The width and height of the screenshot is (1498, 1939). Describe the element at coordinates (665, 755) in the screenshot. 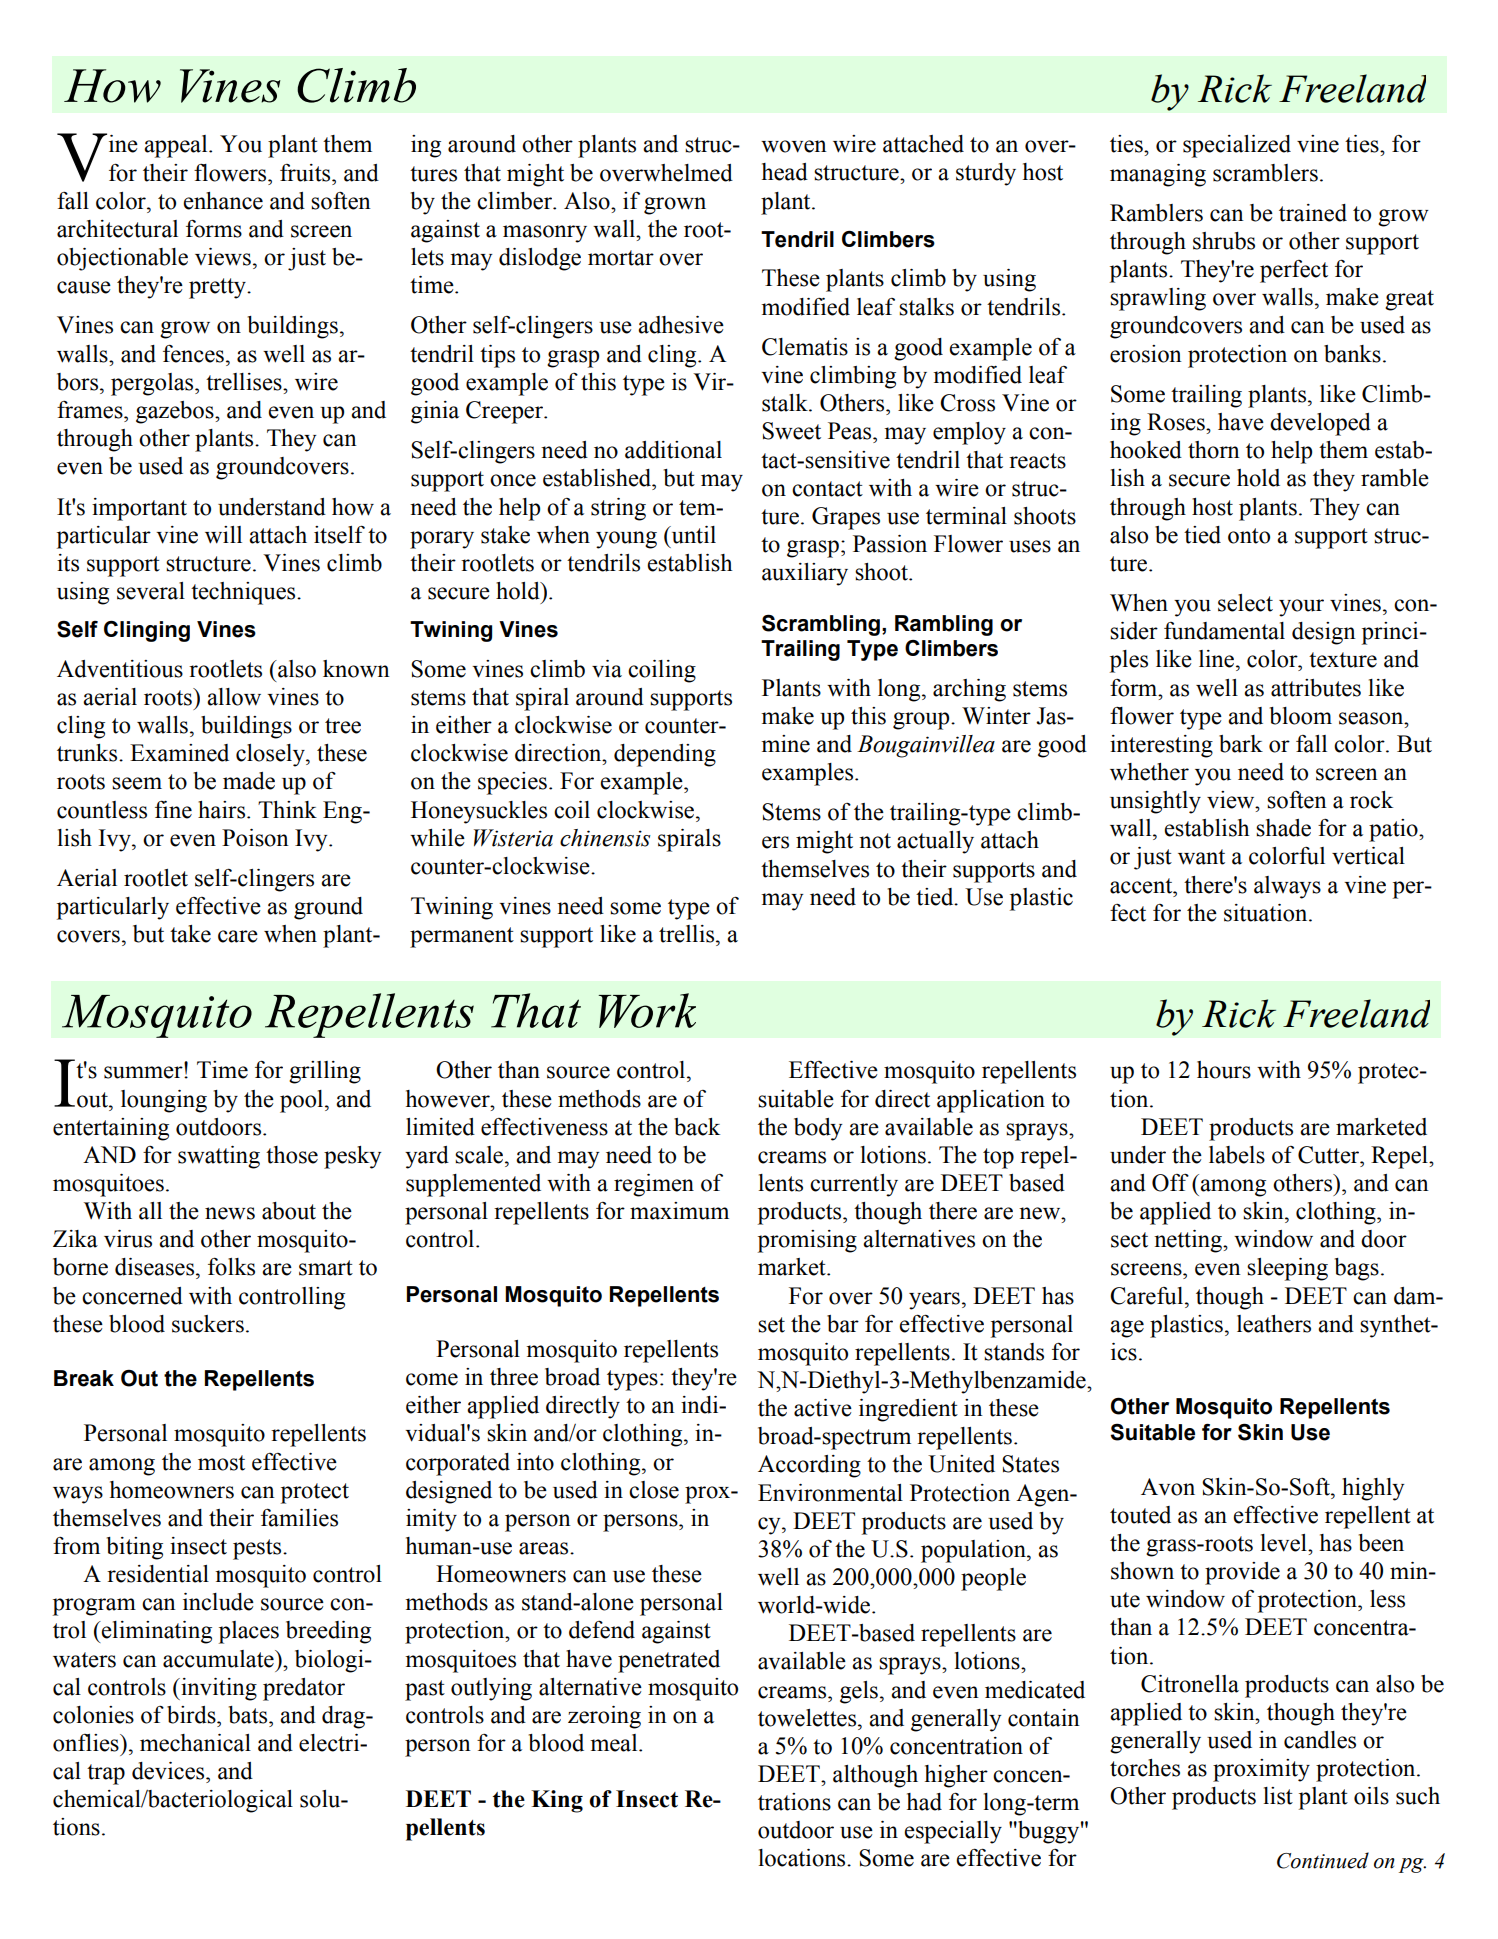

I see `depending` at that location.
